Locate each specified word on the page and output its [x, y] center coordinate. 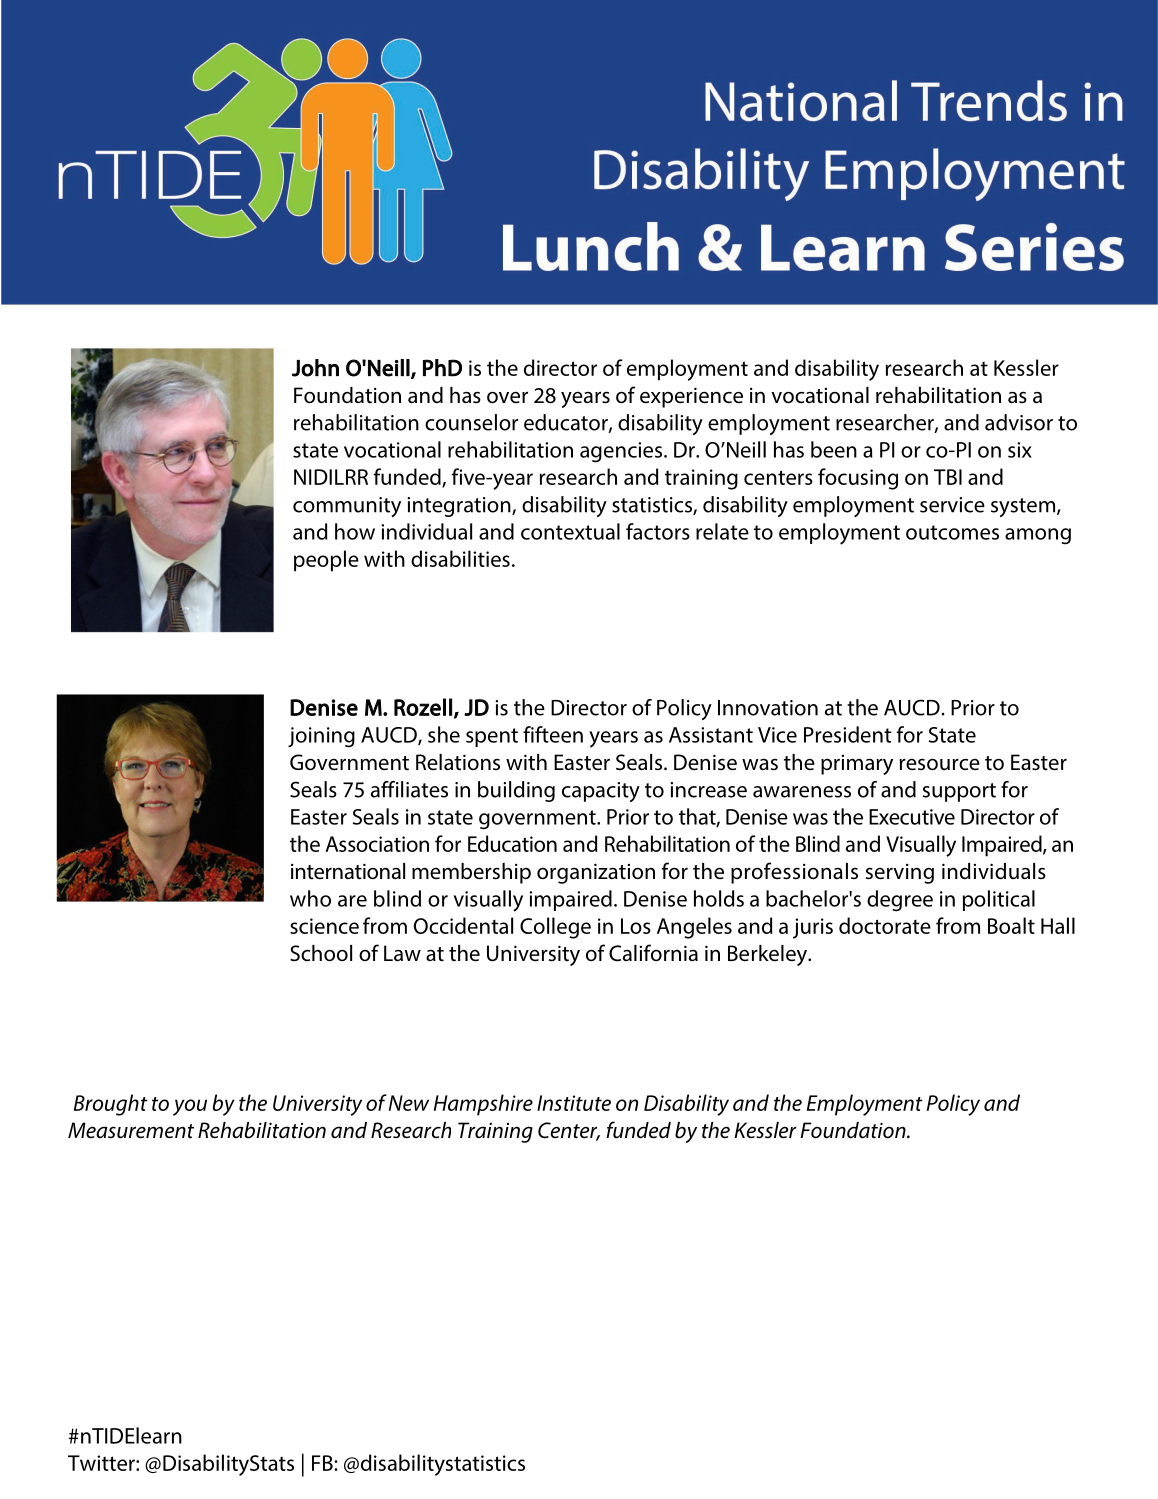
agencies [621, 452]
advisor [1019, 422]
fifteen [553, 734]
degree [900, 901]
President [847, 734]
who [310, 898]
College [555, 928]
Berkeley [769, 955]
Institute [574, 1103]
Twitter [102, 1463]
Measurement [131, 1130]
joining [321, 737]
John [315, 368]
